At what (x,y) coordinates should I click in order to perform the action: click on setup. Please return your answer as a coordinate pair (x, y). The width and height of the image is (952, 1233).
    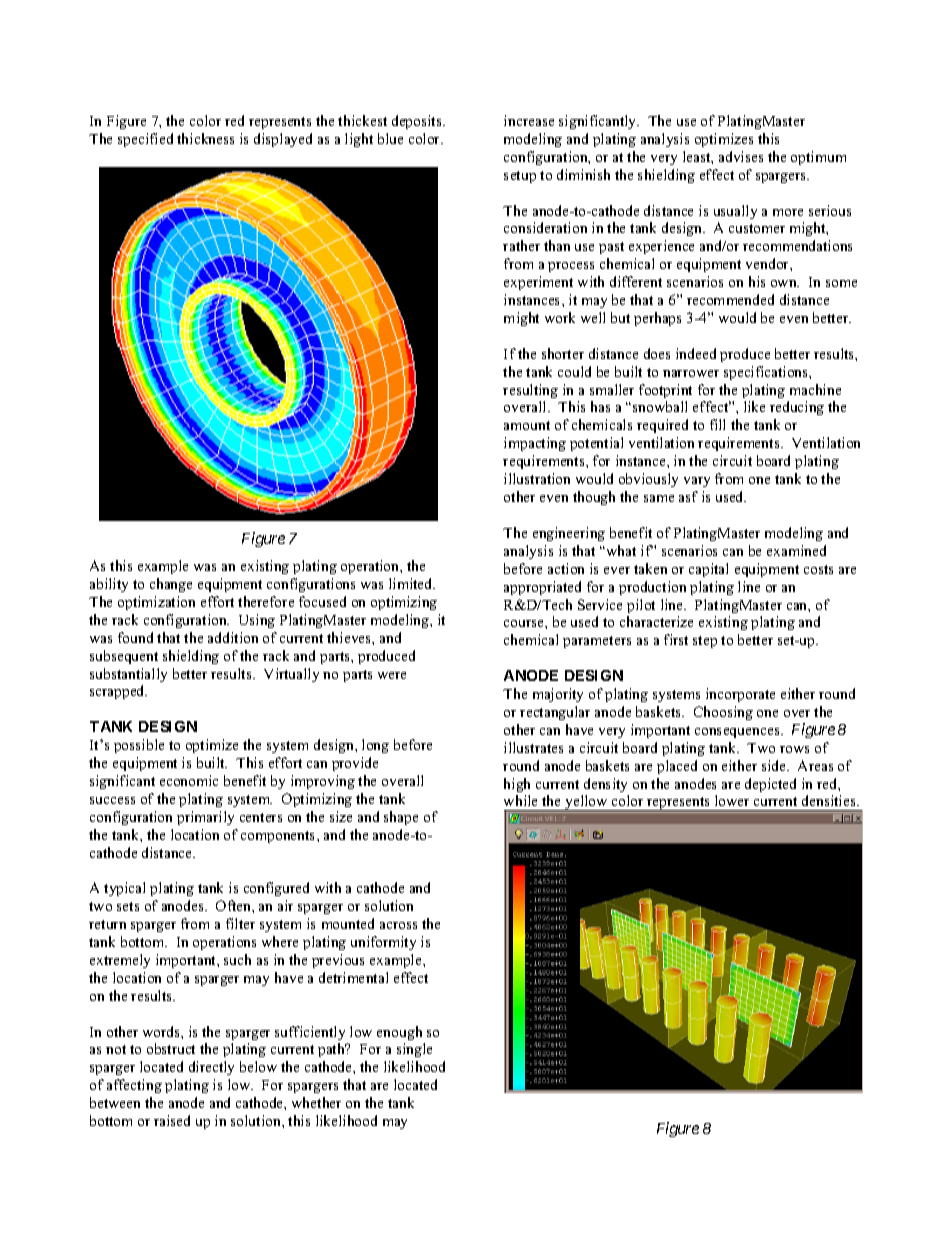
    Looking at the image, I should click on (520, 177).
